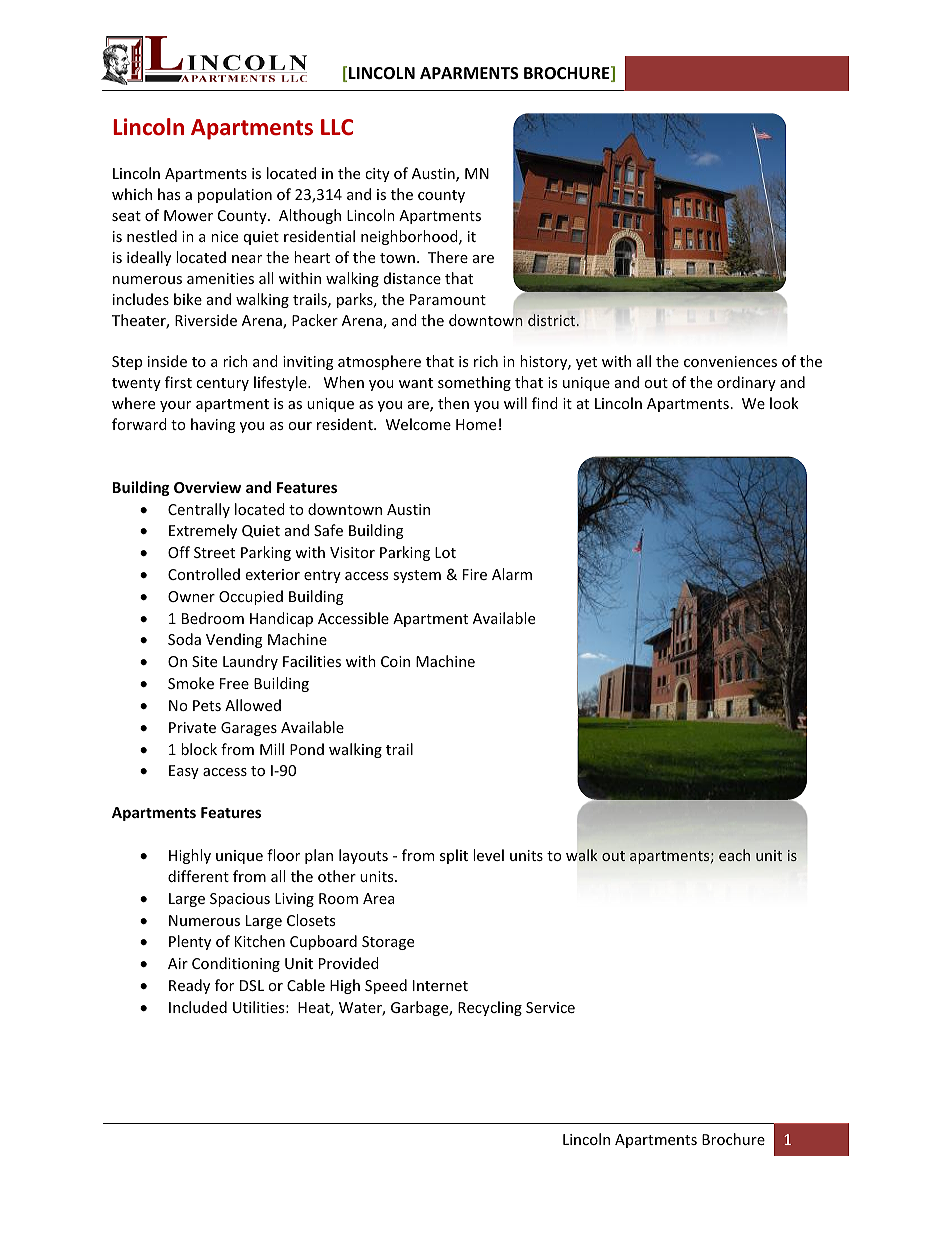 This screenshot has width=952, height=1233. I want to click on ordinary, so click(746, 383).
